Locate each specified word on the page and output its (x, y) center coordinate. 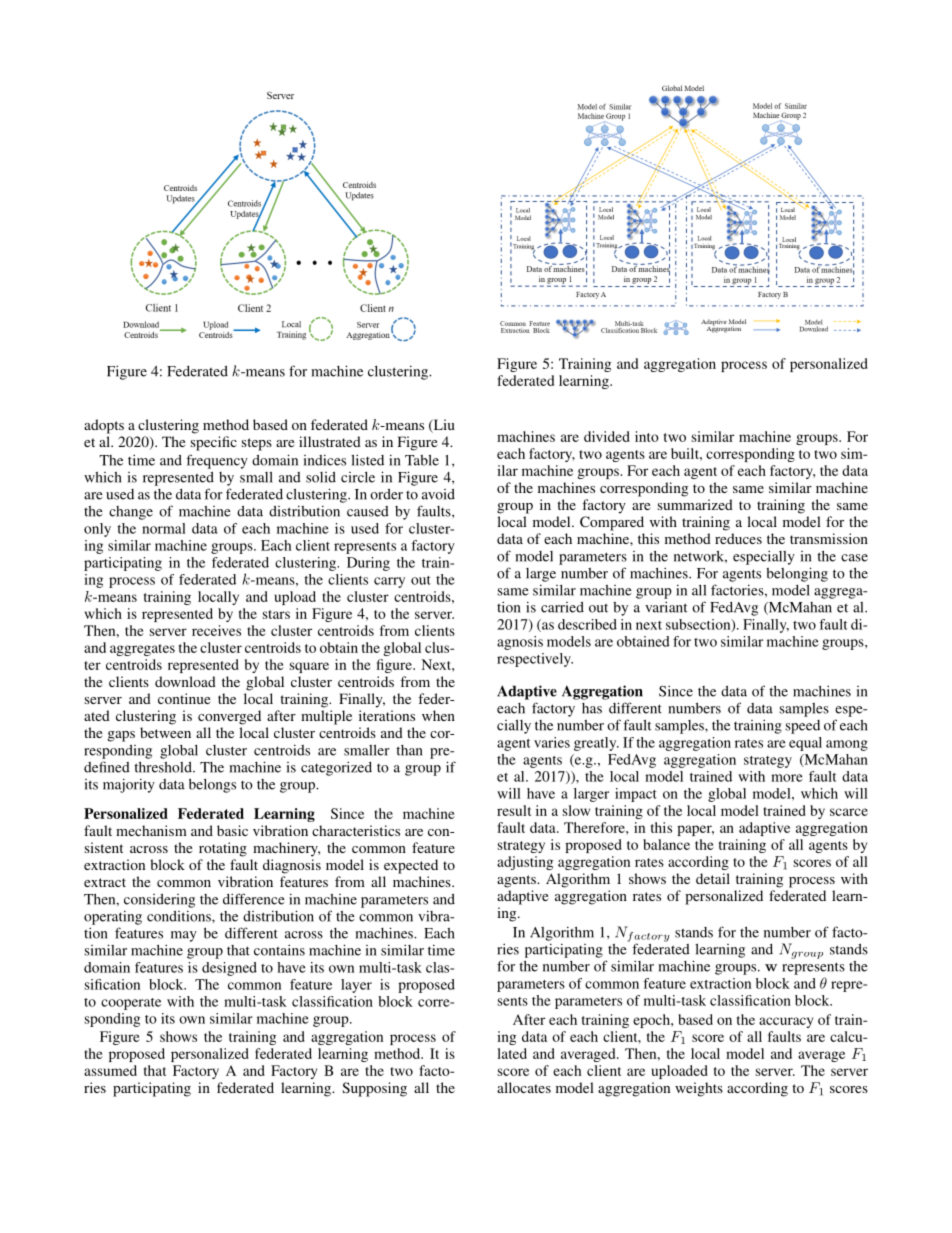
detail (713, 878)
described (587, 624)
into (647, 436)
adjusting (525, 863)
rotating (223, 849)
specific (214, 443)
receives (216, 630)
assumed (110, 1070)
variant (666, 607)
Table (422, 460)
